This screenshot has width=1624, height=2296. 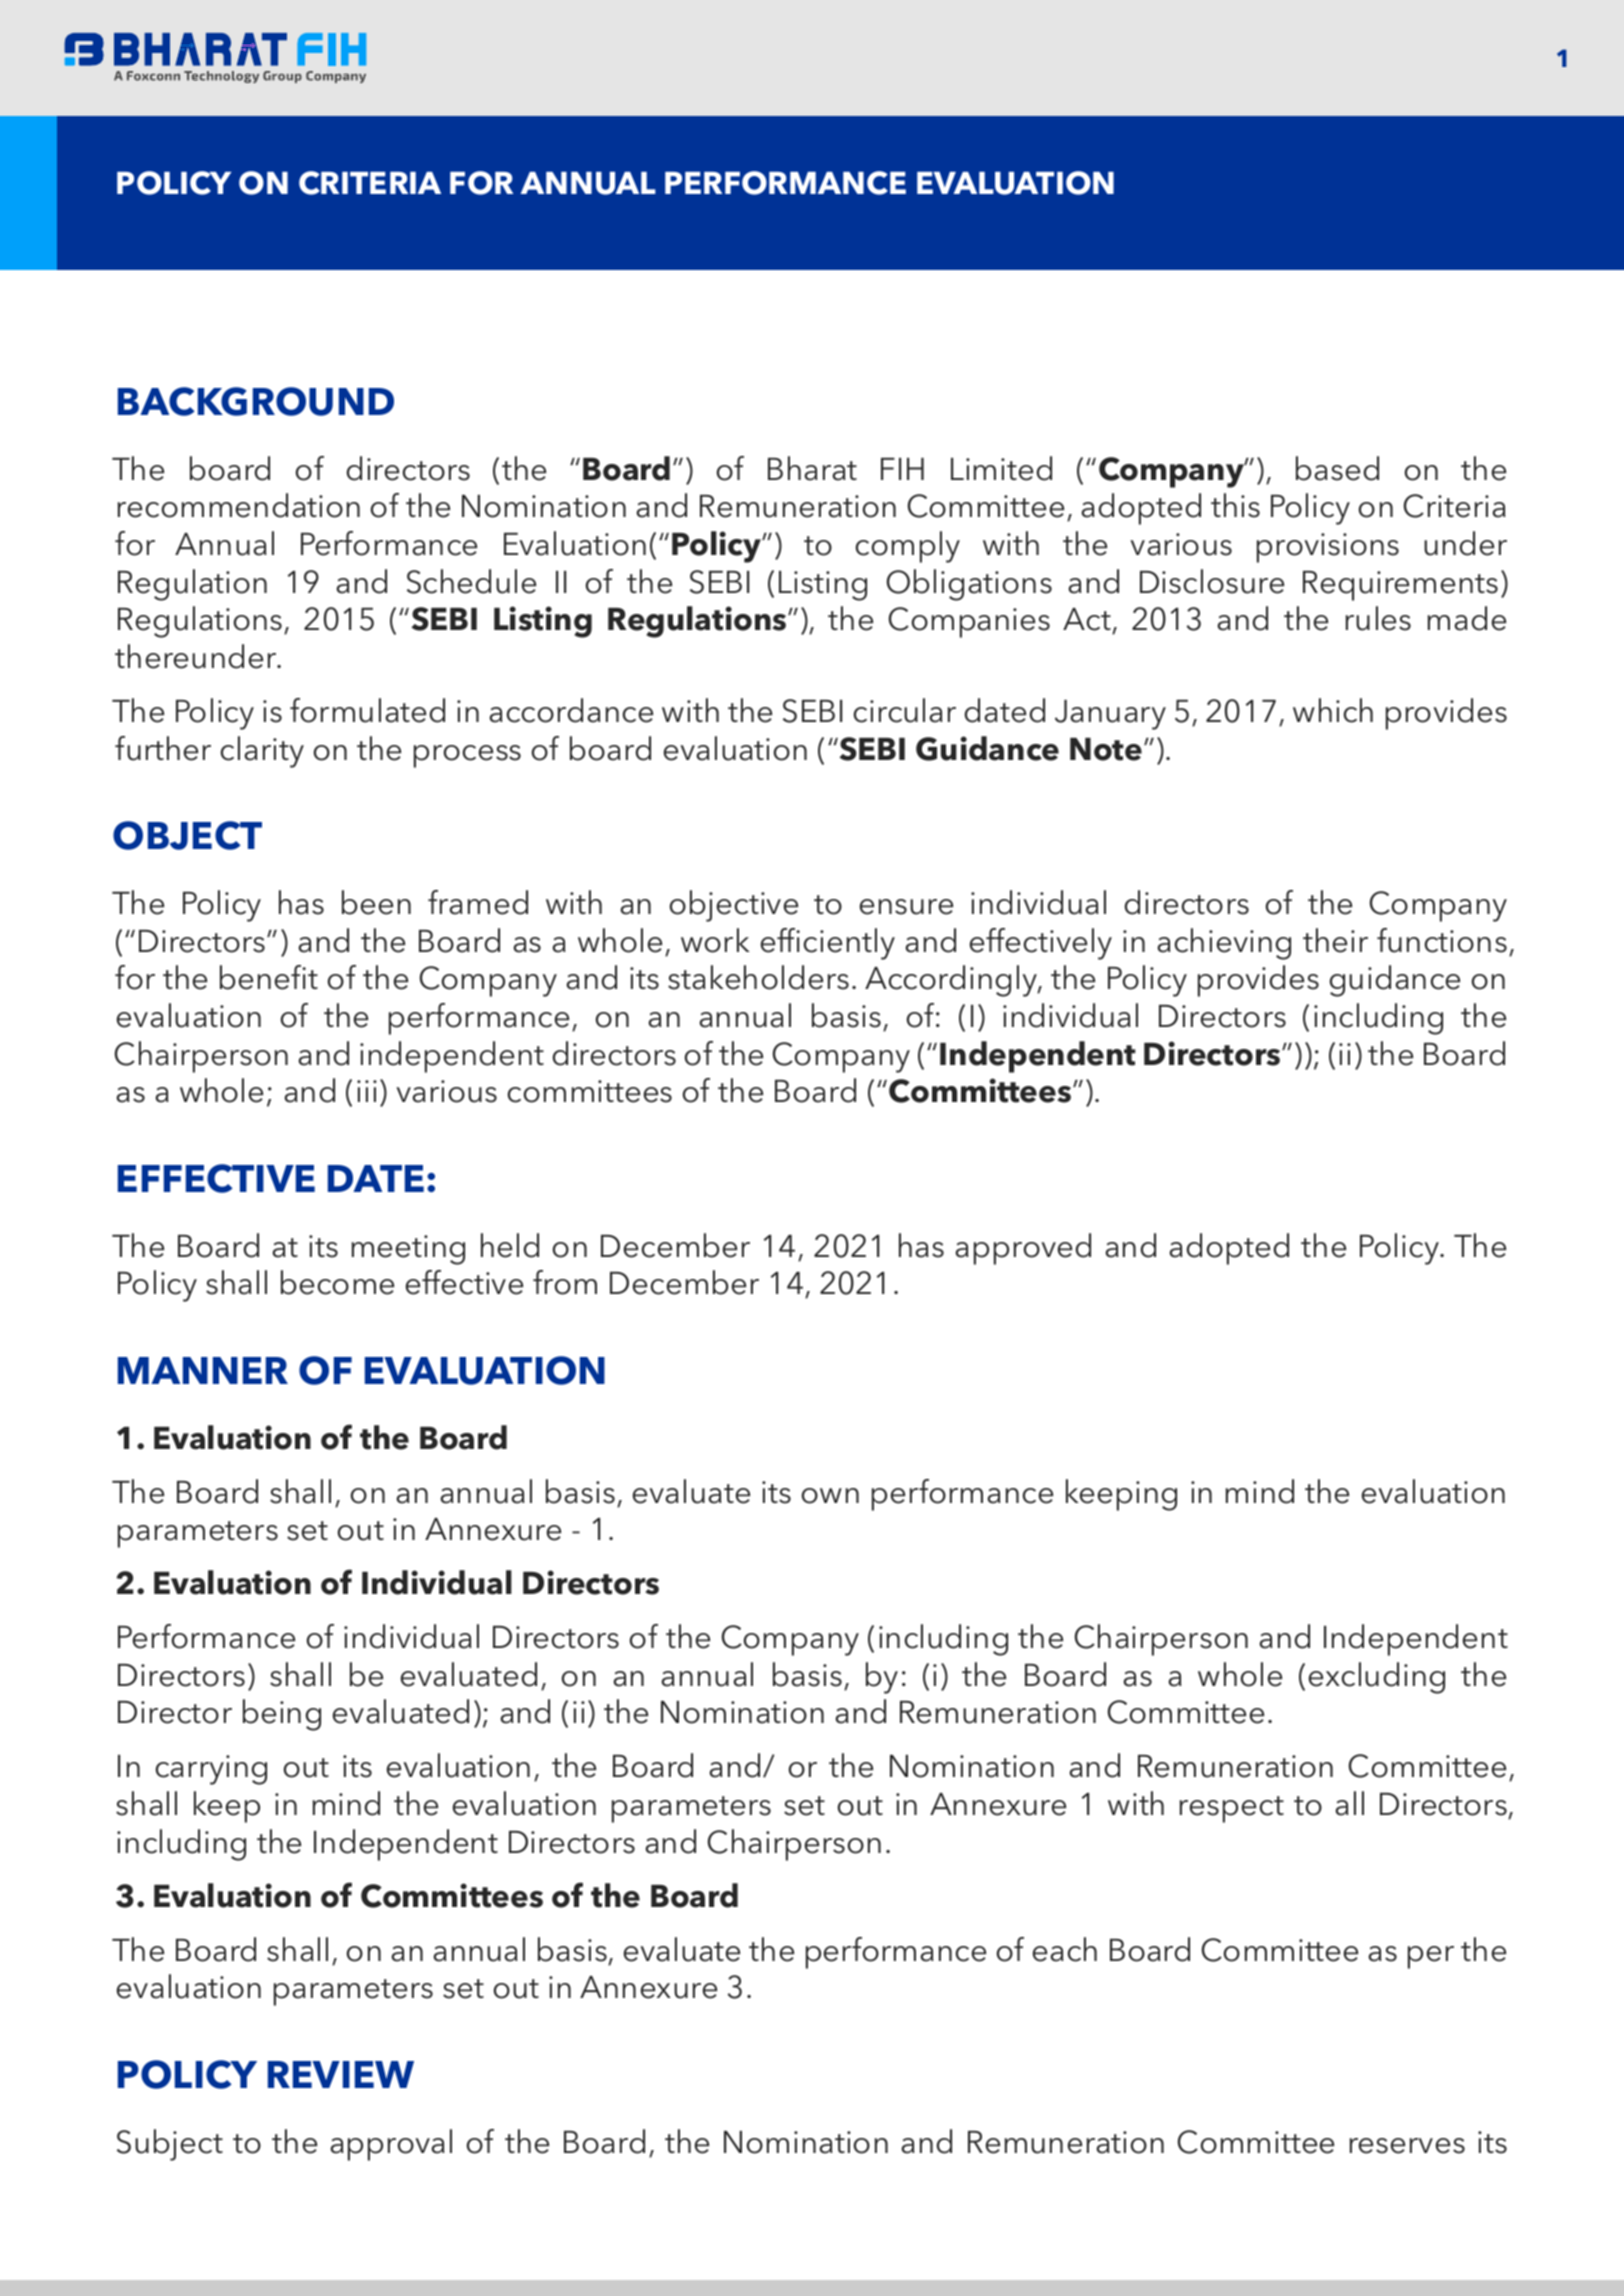 I want to click on BACKGROUND, so click(x=256, y=401).
